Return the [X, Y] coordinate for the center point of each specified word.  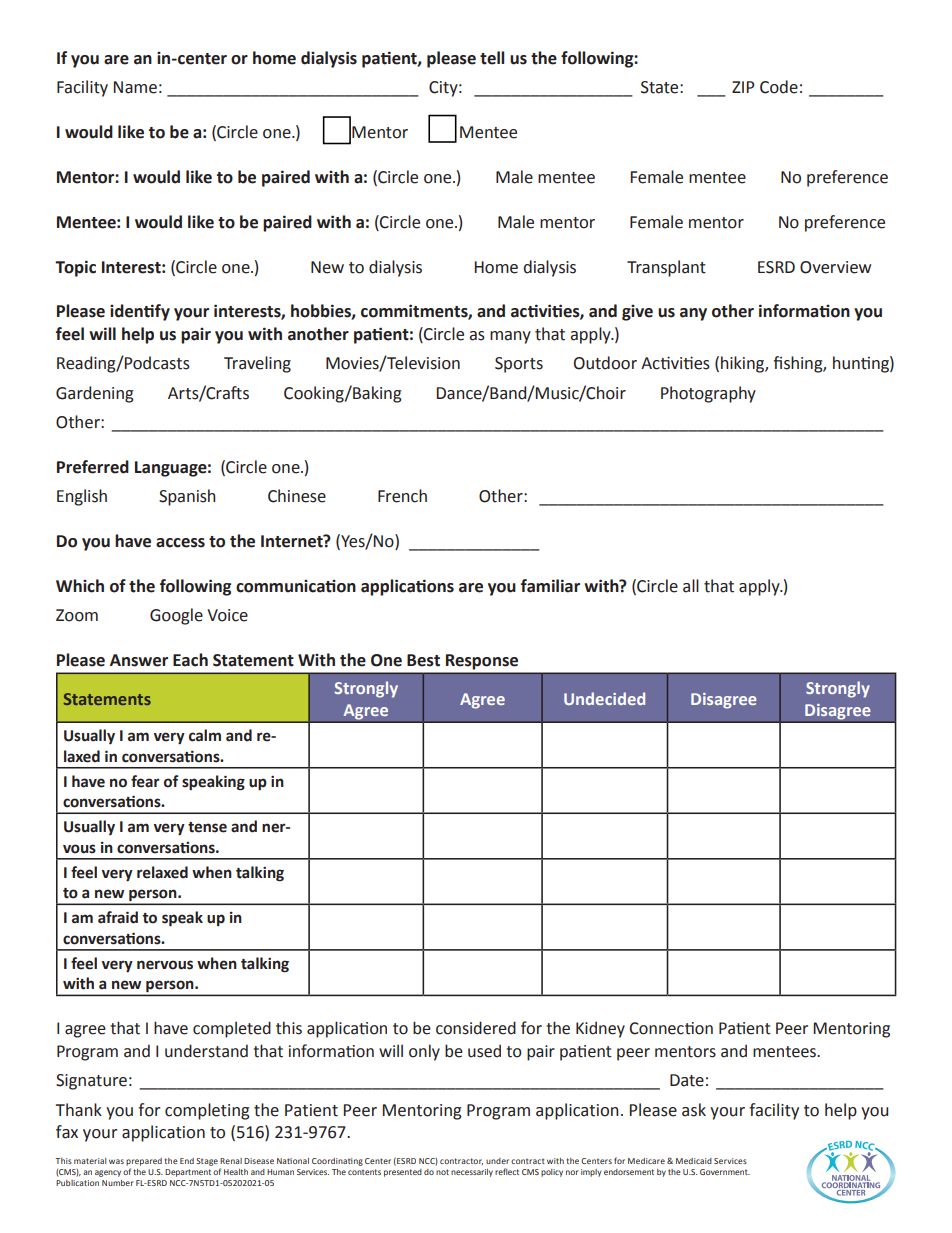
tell [492, 58]
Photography [708, 394]
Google [176, 616]
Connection [671, 1028]
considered [476, 1028]
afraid [118, 917]
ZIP [743, 87]
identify [140, 312]
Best [423, 660]
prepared [144, 1162]
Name [135, 87]
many [510, 337]
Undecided [604, 698]
